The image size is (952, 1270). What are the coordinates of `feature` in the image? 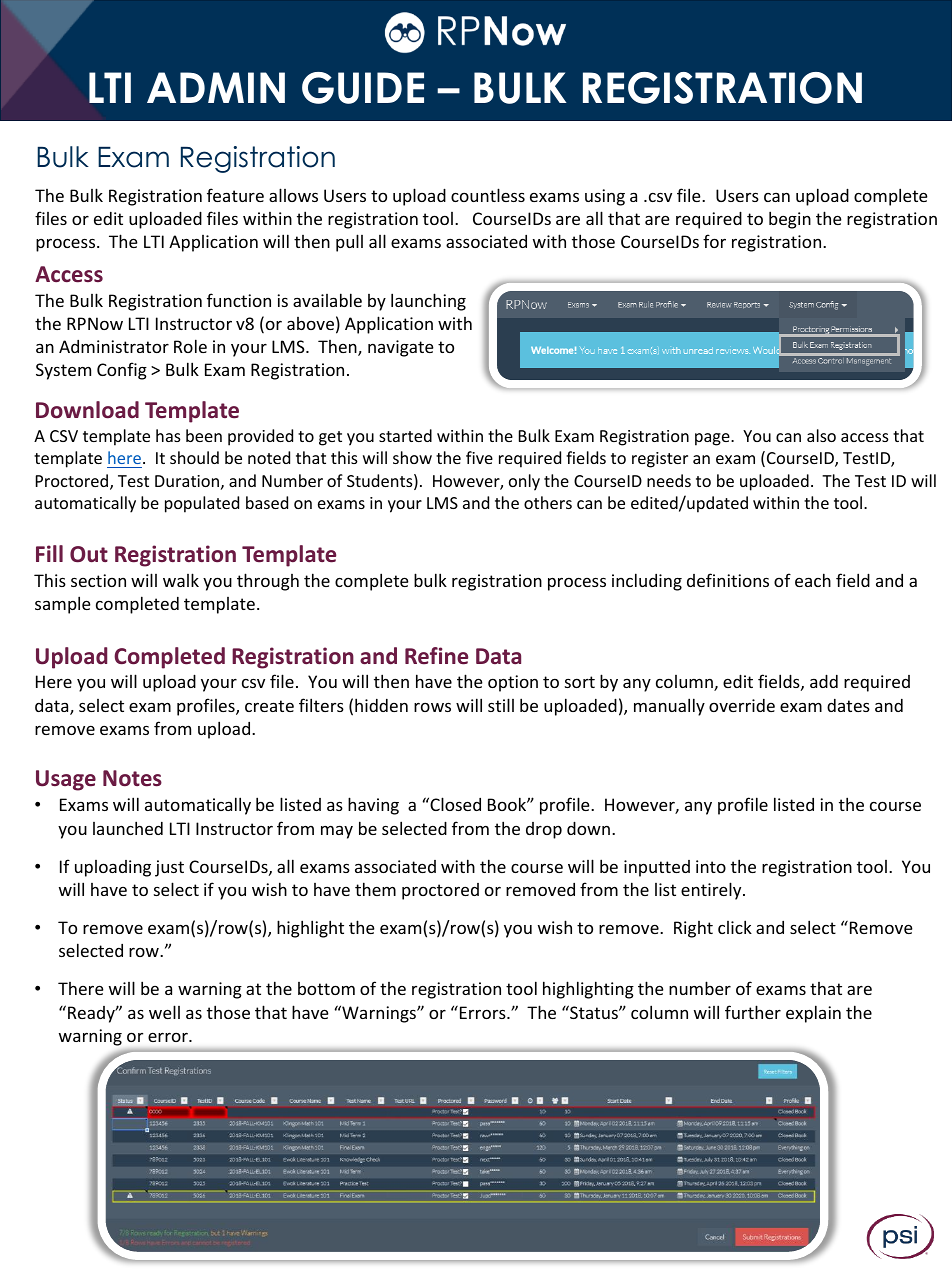 It's located at (235, 195).
